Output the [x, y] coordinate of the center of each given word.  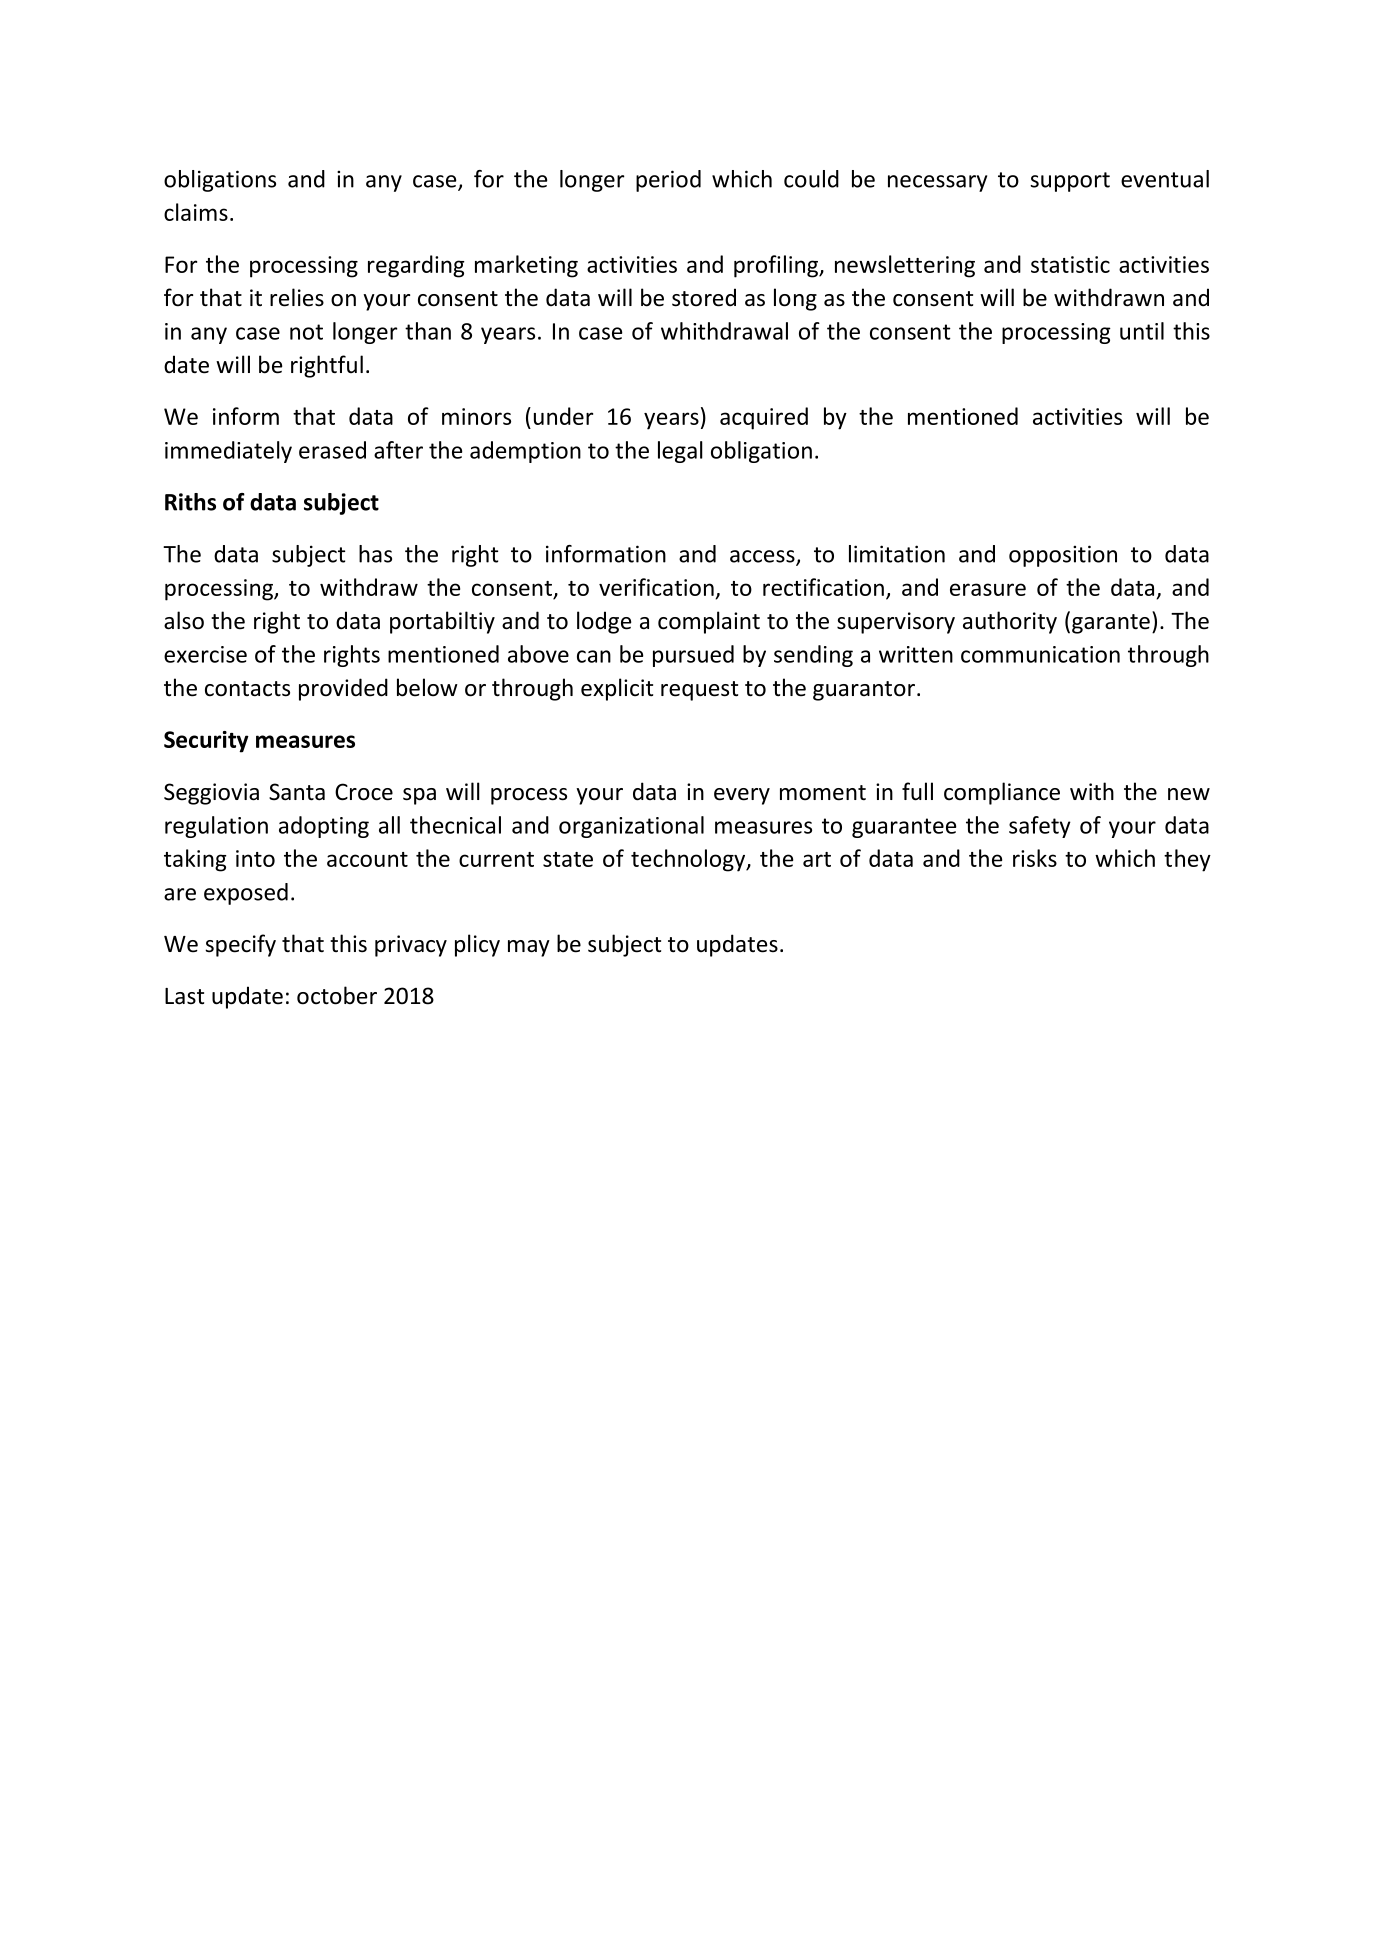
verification [656, 587]
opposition [1063, 556]
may [529, 948]
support [1070, 182]
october [337, 995]
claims [196, 212]
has [375, 554]
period [668, 181]
